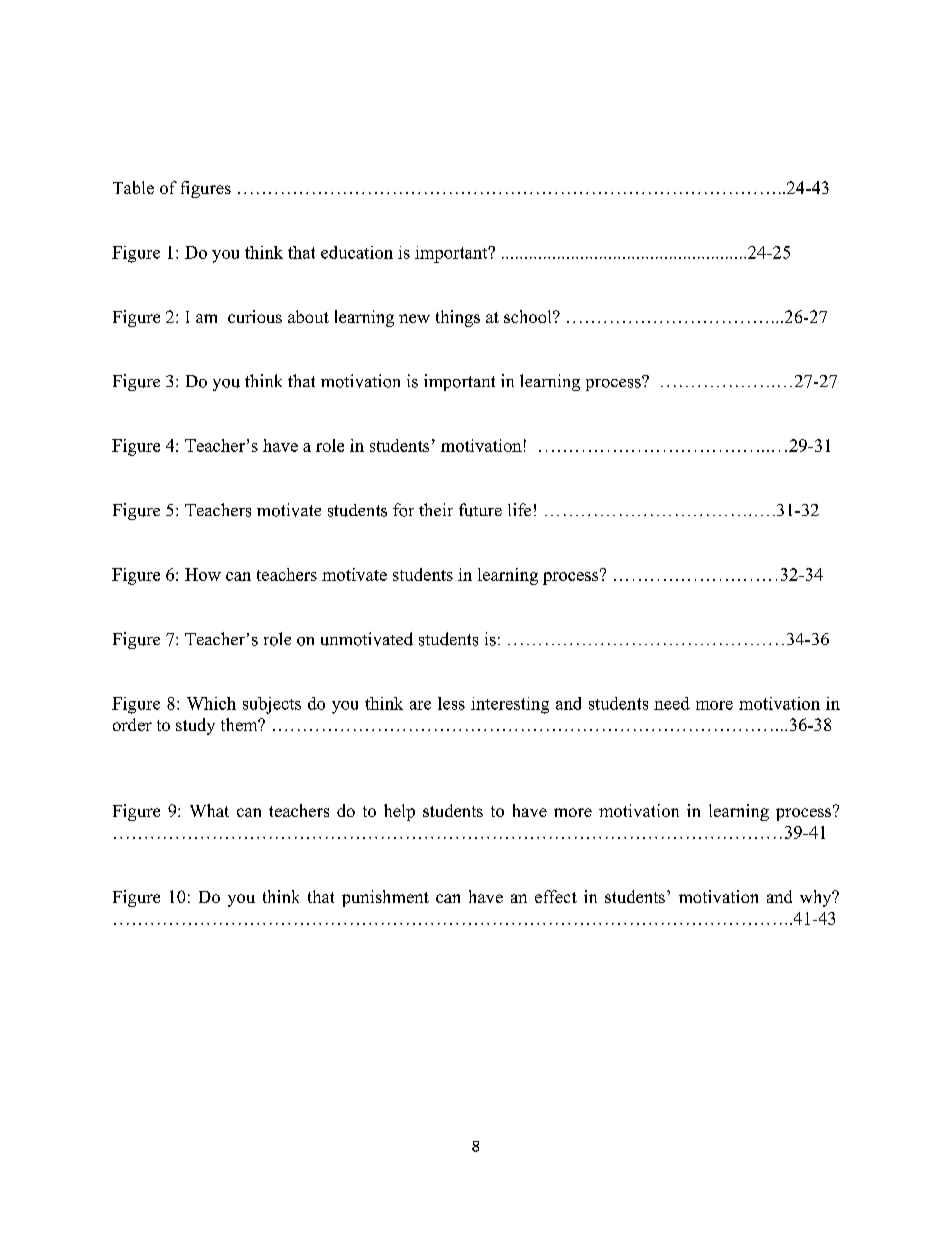 This image has height=1233, width=952. I want to click on things, so click(458, 318).
